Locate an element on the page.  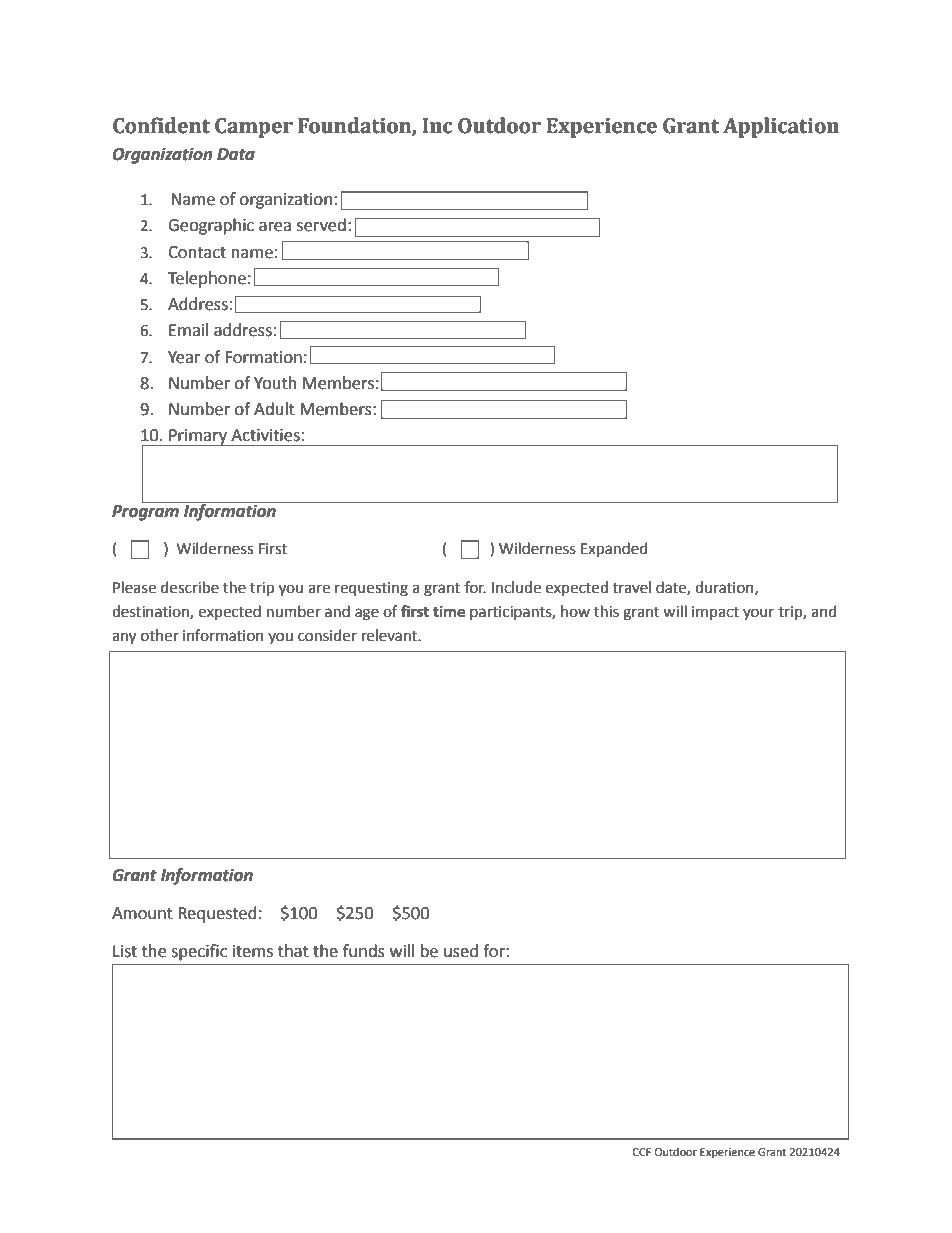
time is located at coordinates (449, 612).
